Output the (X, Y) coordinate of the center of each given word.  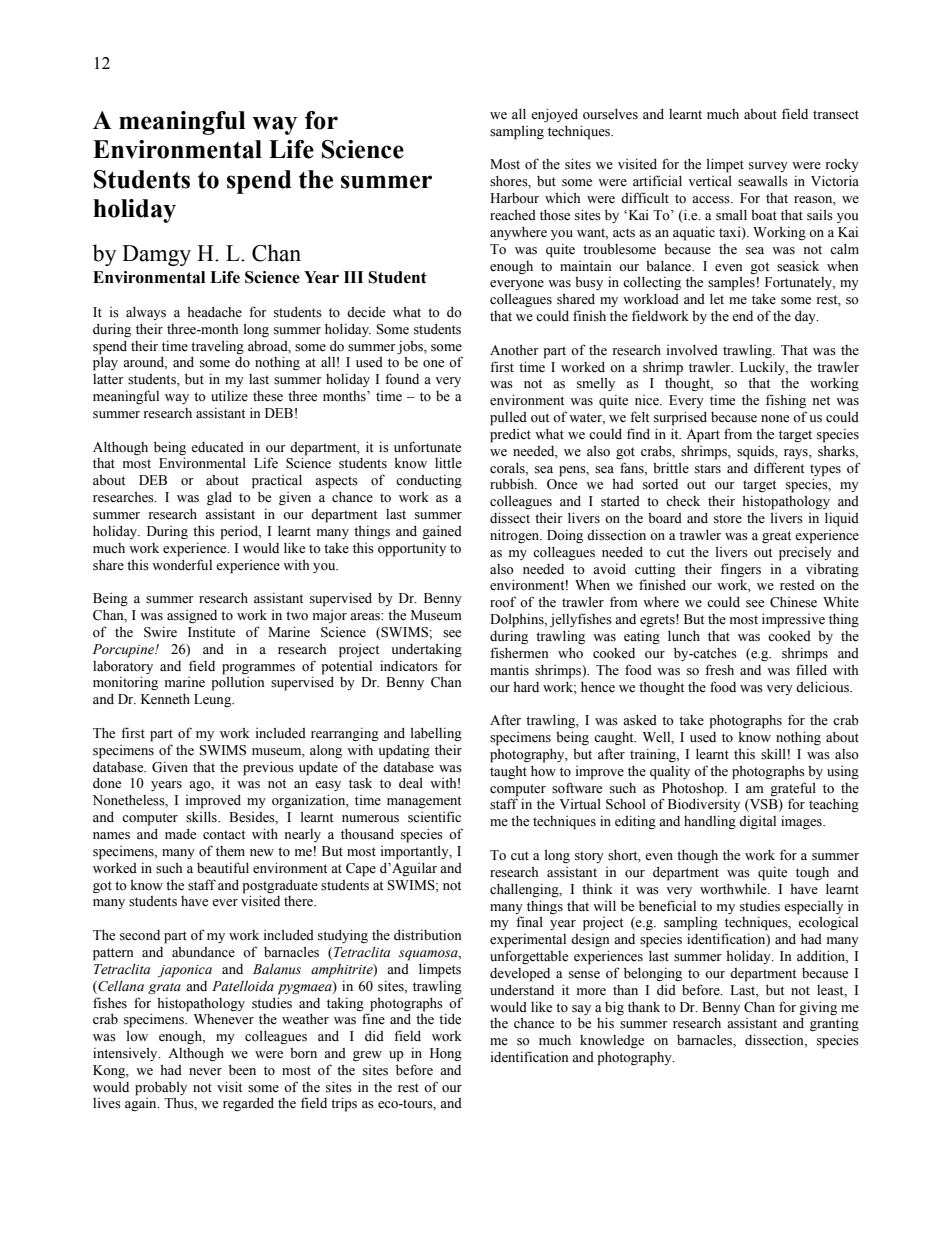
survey (768, 167)
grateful (793, 789)
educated (217, 447)
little (448, 463)
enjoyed (554, 115)
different (779, 468)
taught (508, 772)
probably (161, 1088)
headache (214, 312)
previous (268, 768)
